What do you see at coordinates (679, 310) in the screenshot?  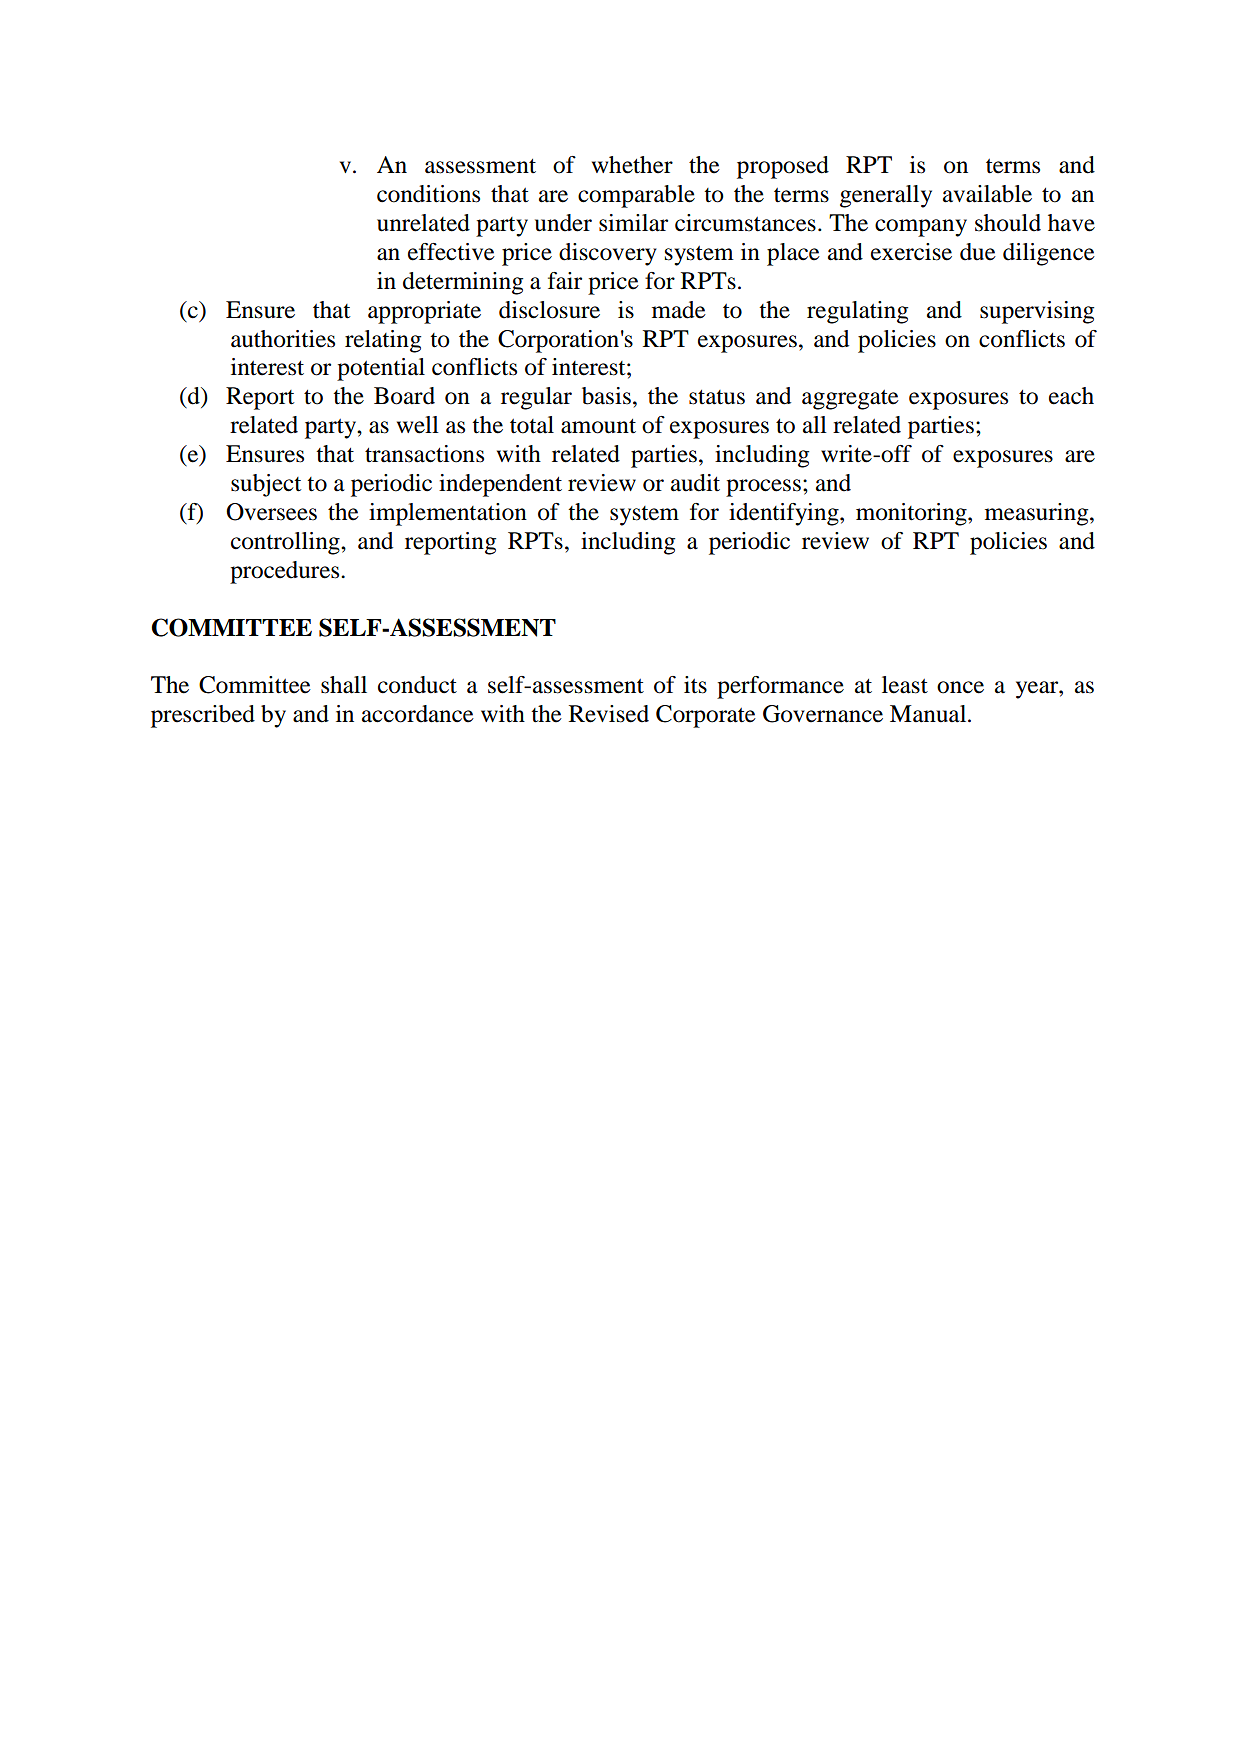 I see `made` at bounding box center [679, 310].
